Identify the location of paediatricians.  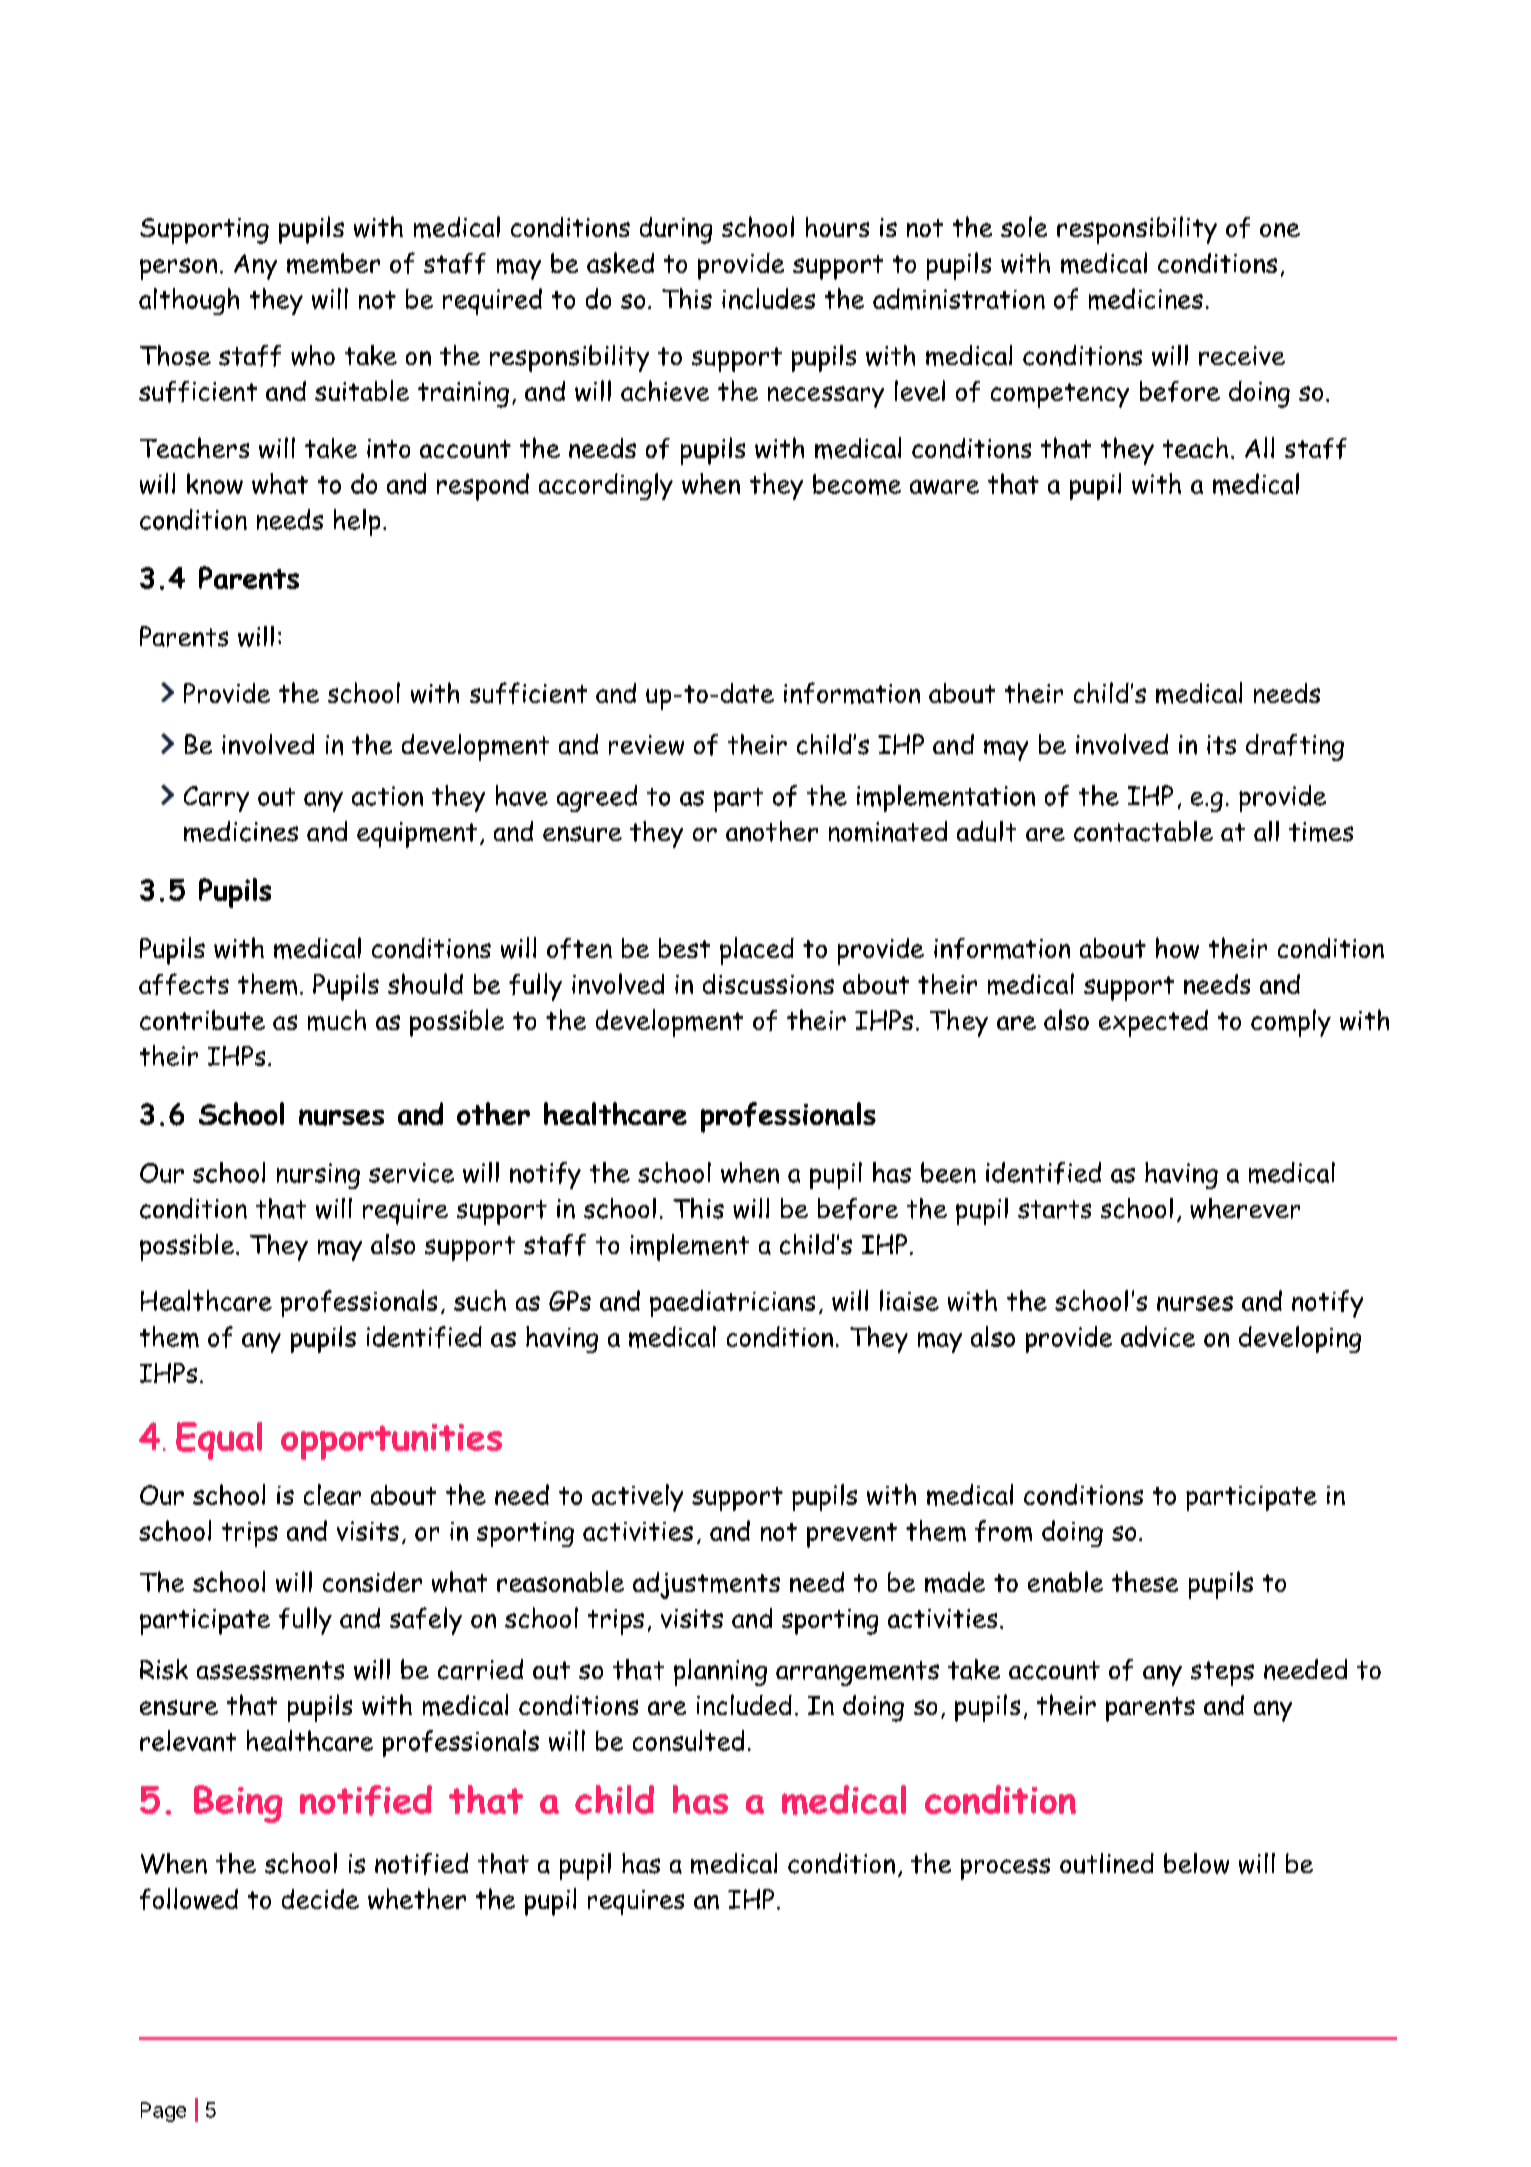
(732, 1303).
